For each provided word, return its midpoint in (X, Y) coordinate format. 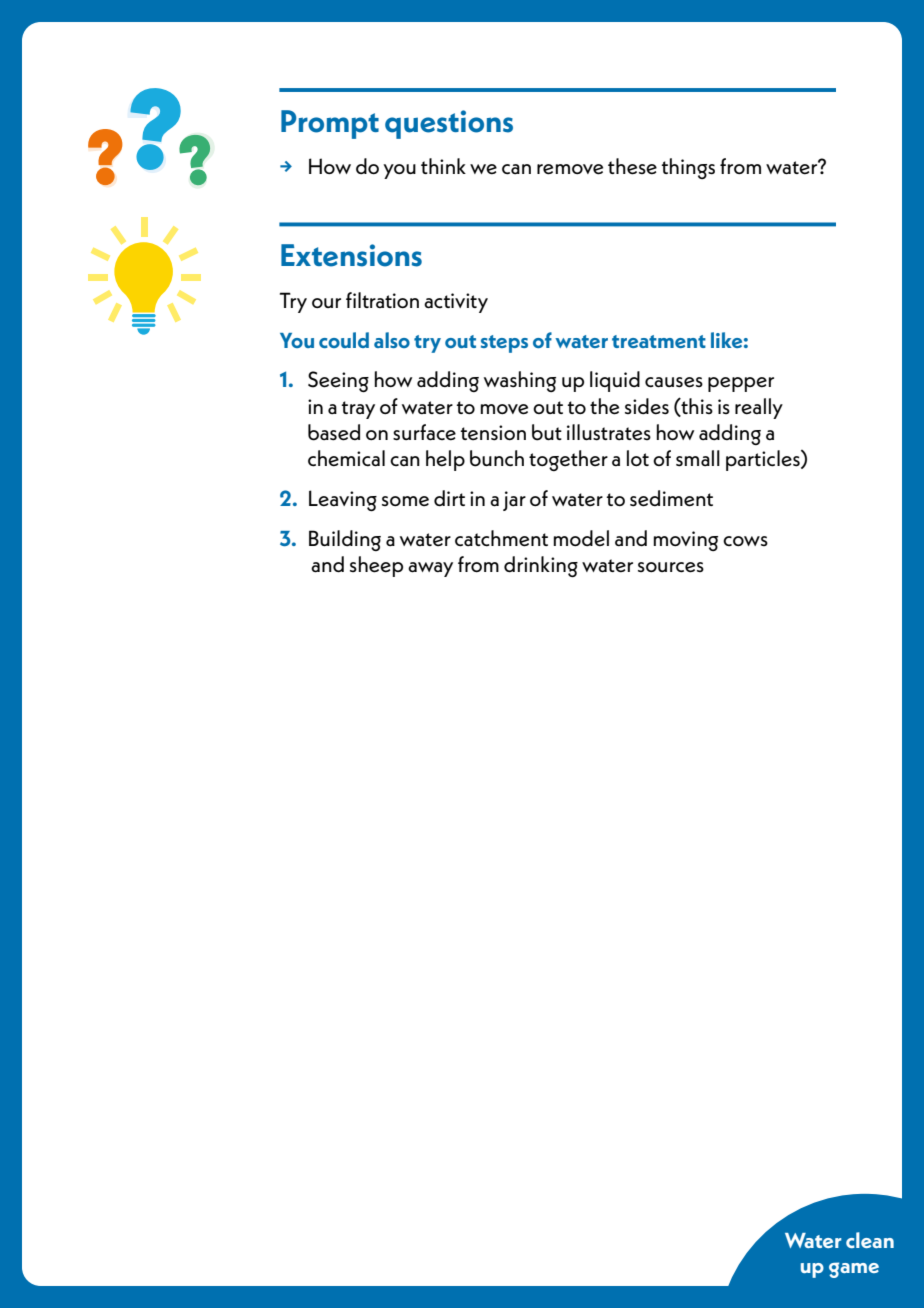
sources (671, 567)
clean (870, 1240)
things (688, 168)
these (632, 166)
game (854, 1270)
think (443, 166)
